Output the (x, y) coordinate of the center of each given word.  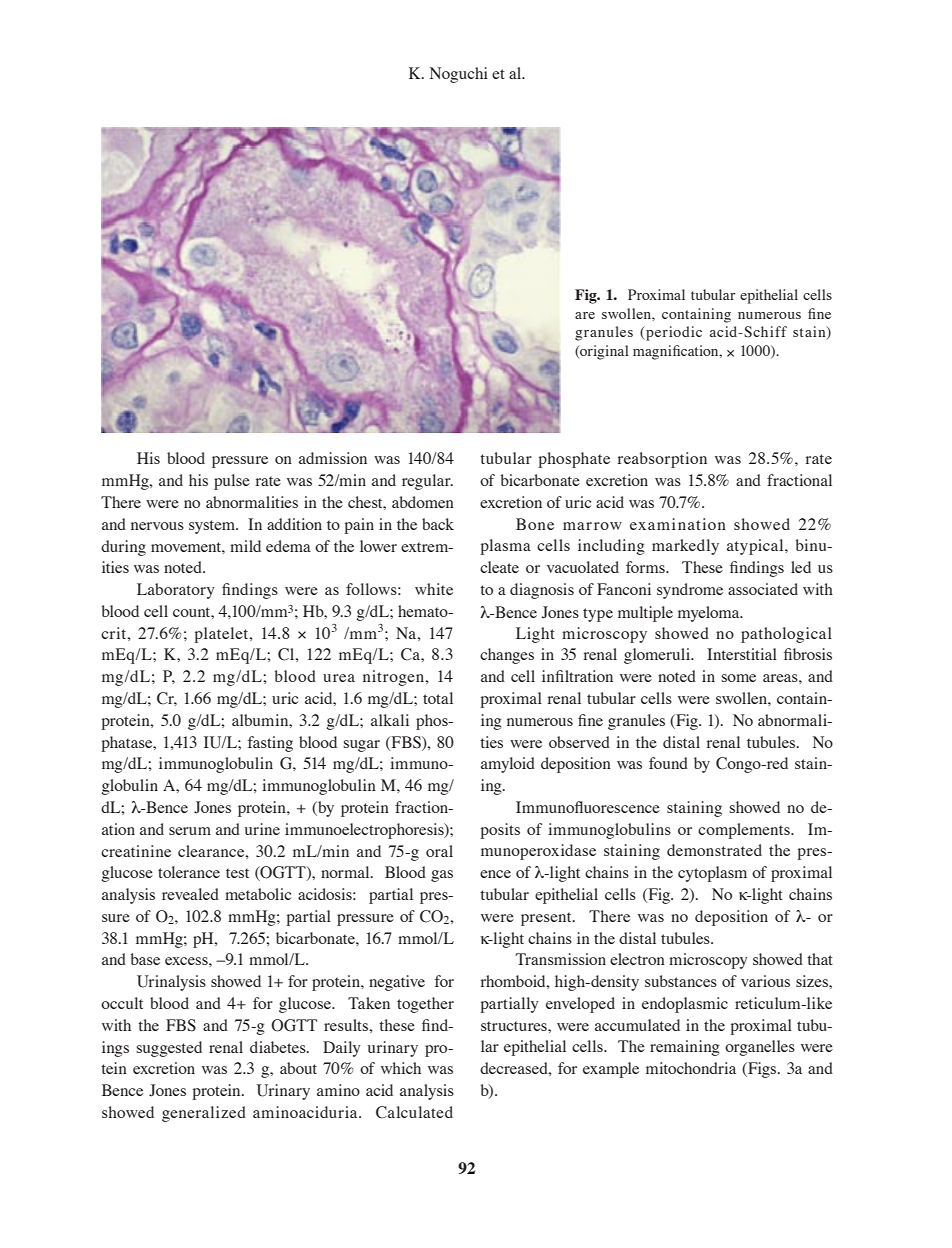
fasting (270, 744)
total (438, 698)
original (603, 352)
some (738, 678)
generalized (204, 1114)
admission (333, 458)
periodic (673, 333)
